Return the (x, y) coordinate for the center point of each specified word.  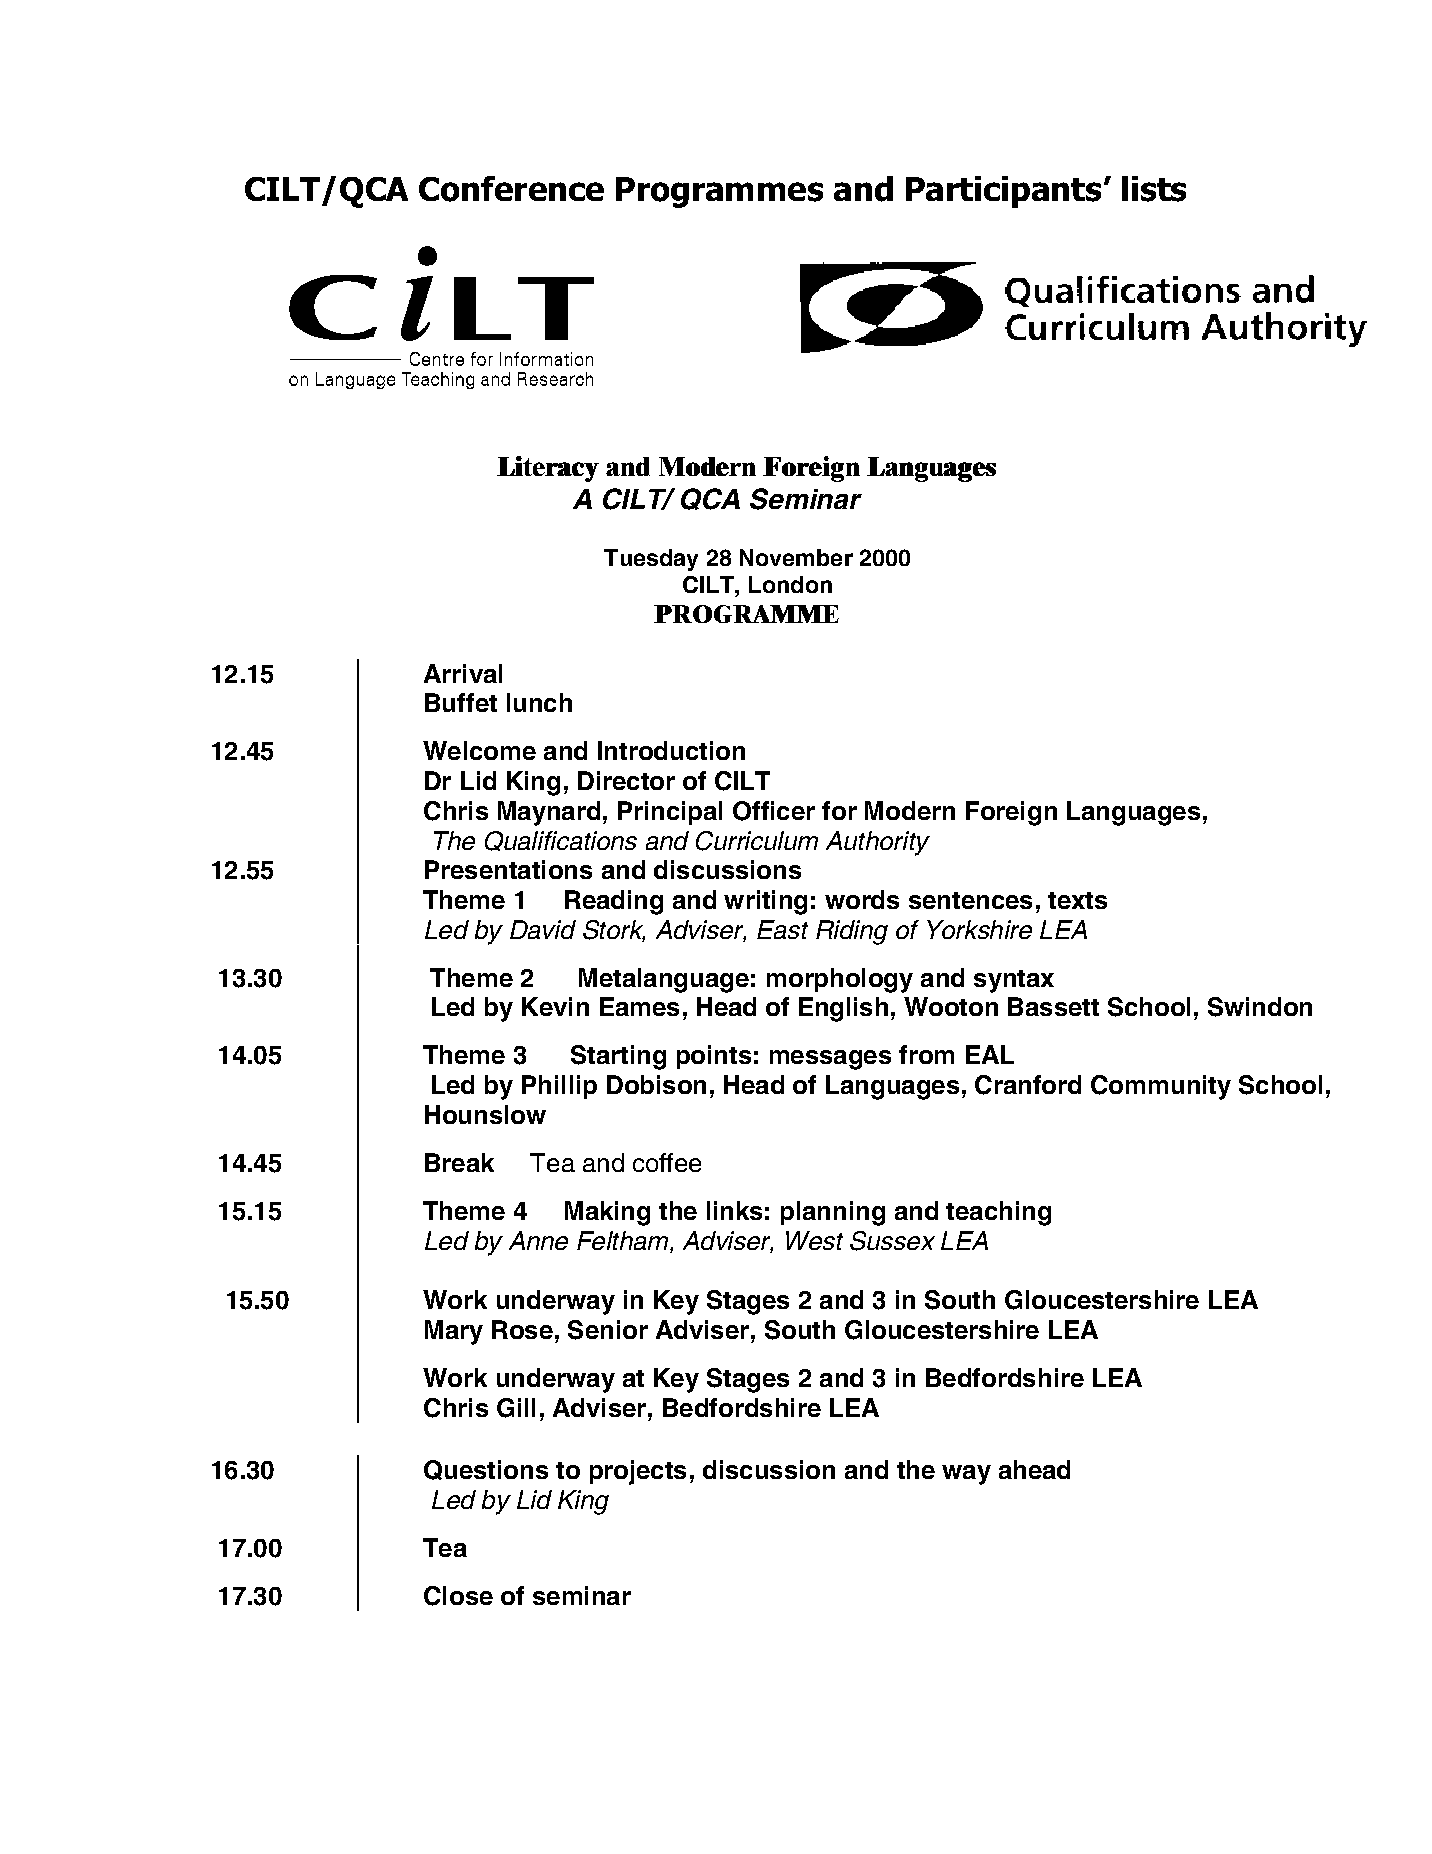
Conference (511, 189)
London (790, 584)
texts (1077, 900)
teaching (998, 1213)
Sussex (892, 1241)
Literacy (548, 469)
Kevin (555, 1006)
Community (1161, 1087)
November (796, 557)
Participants (1003, 192)
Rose (522, 1329)
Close (458, 1596)
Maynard (549, 813)
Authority (878, 843)
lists (1154, 189)
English (843, 1009)
